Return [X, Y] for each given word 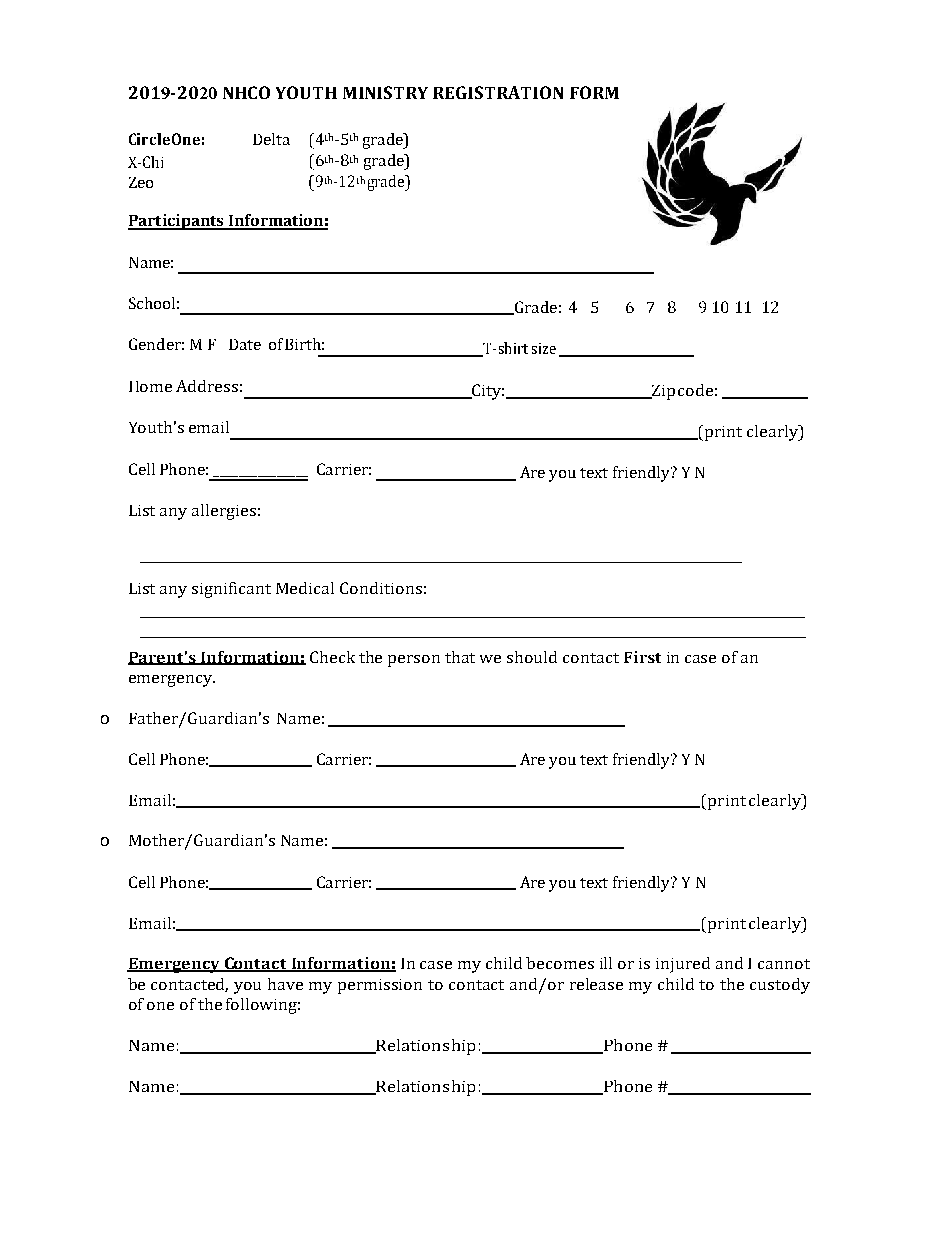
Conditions [381, 588]
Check [332, 657]
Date [245, 344]
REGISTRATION [498, 92]
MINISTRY [385, 92]
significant [231, 590]
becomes [560, 963]
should [532, 657]
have [285, 984]
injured [683, 965]
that [460, 657]
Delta [271, 139]
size [544, 348]
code [695, 390]
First [642, 657]
